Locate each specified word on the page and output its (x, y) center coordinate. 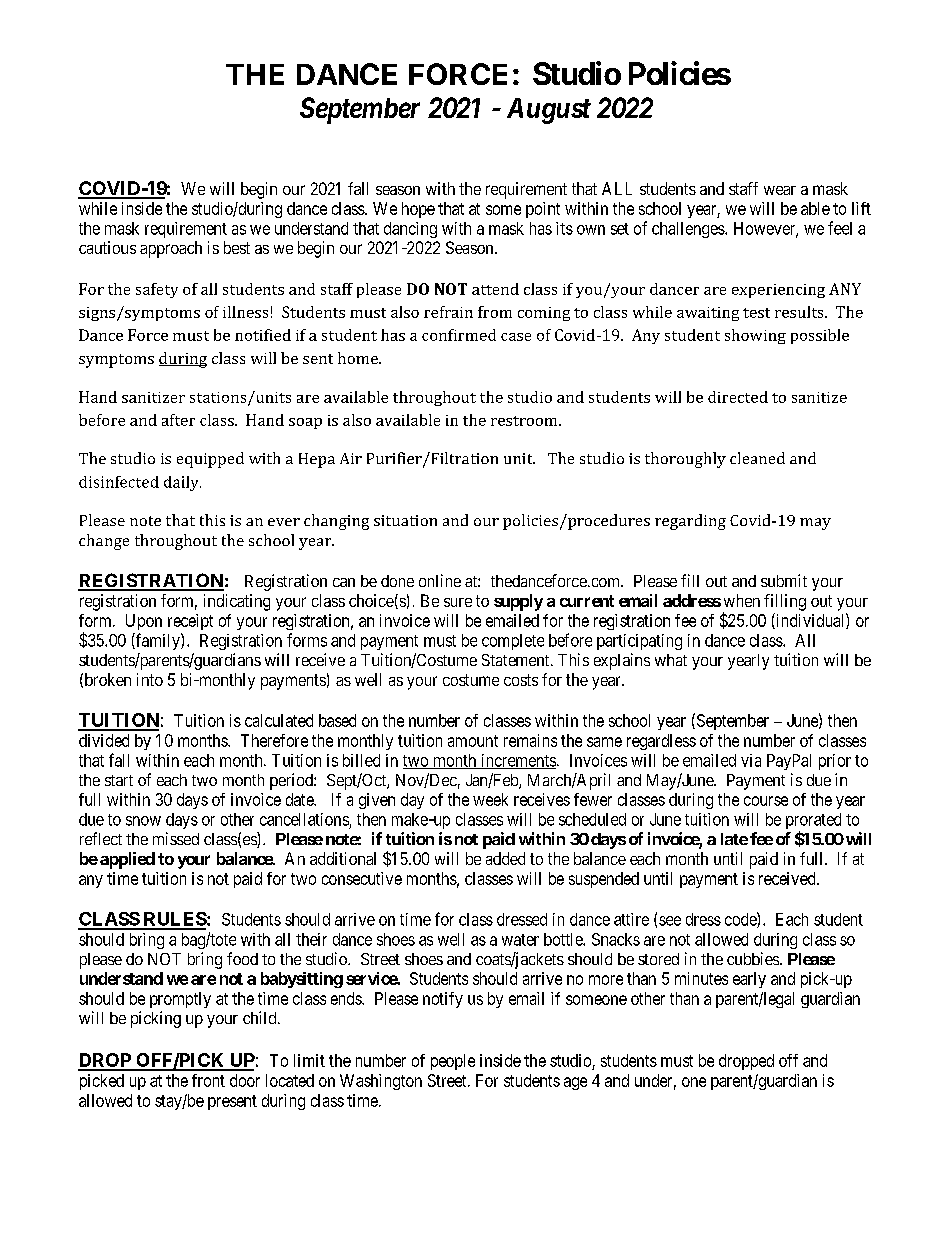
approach (171, 249)
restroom (525, 421)
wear (780, 190)
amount (473, 741)
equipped (210, 460)
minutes (701, 978)
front (208, 1080)
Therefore (274, 740)
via (751, 760)
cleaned (757, 458)
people (453, 1062)
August (549, 111)
